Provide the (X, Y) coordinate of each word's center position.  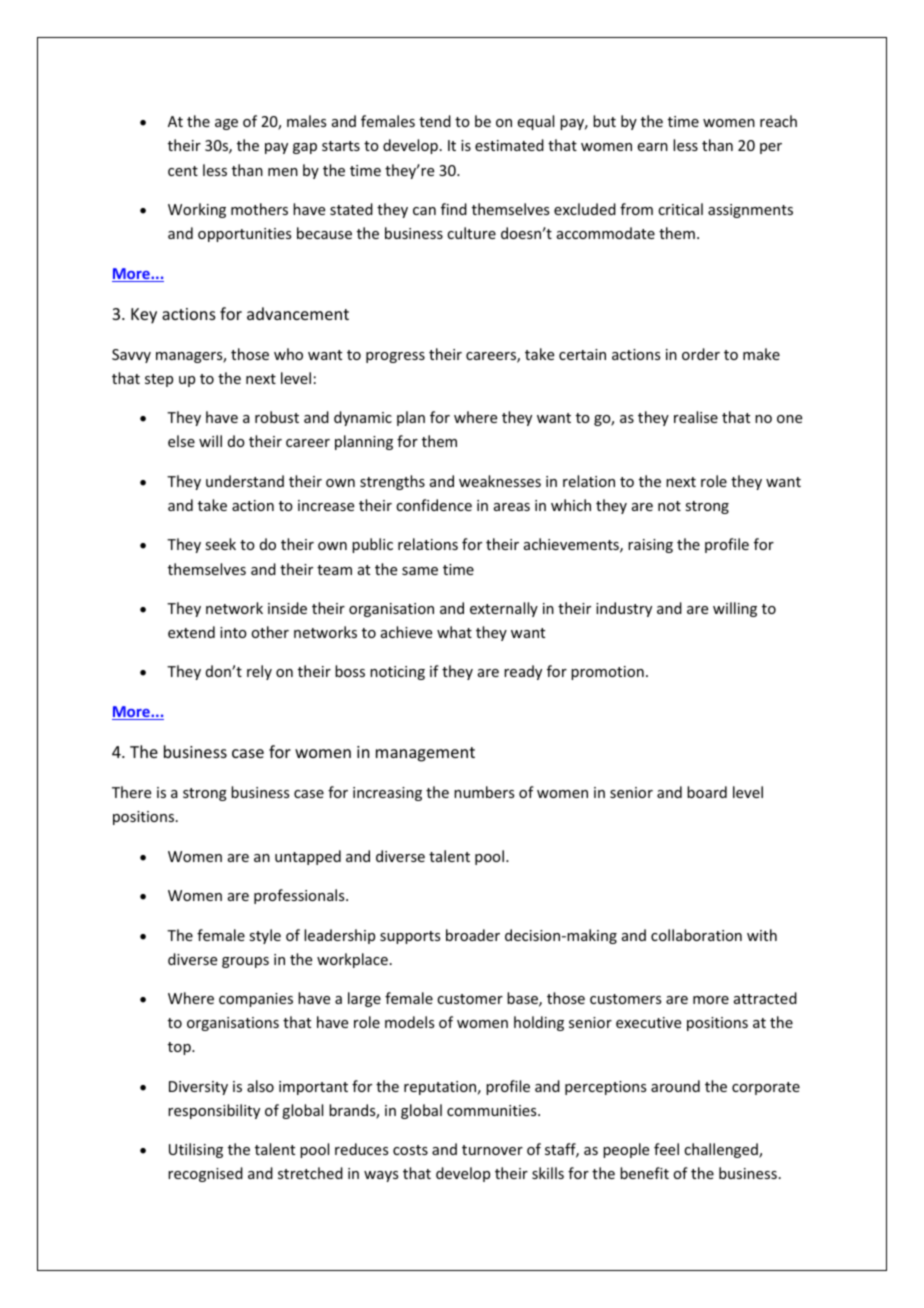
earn (653, 147)
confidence (434, 505)
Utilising (196, 1150)
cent (183, 171)
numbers (484, 792)
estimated (509, 145)
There (131, 792)
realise (696, 417)
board (707, 792)
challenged (722, 1150)
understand (245, 481)
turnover (492, 1150)
